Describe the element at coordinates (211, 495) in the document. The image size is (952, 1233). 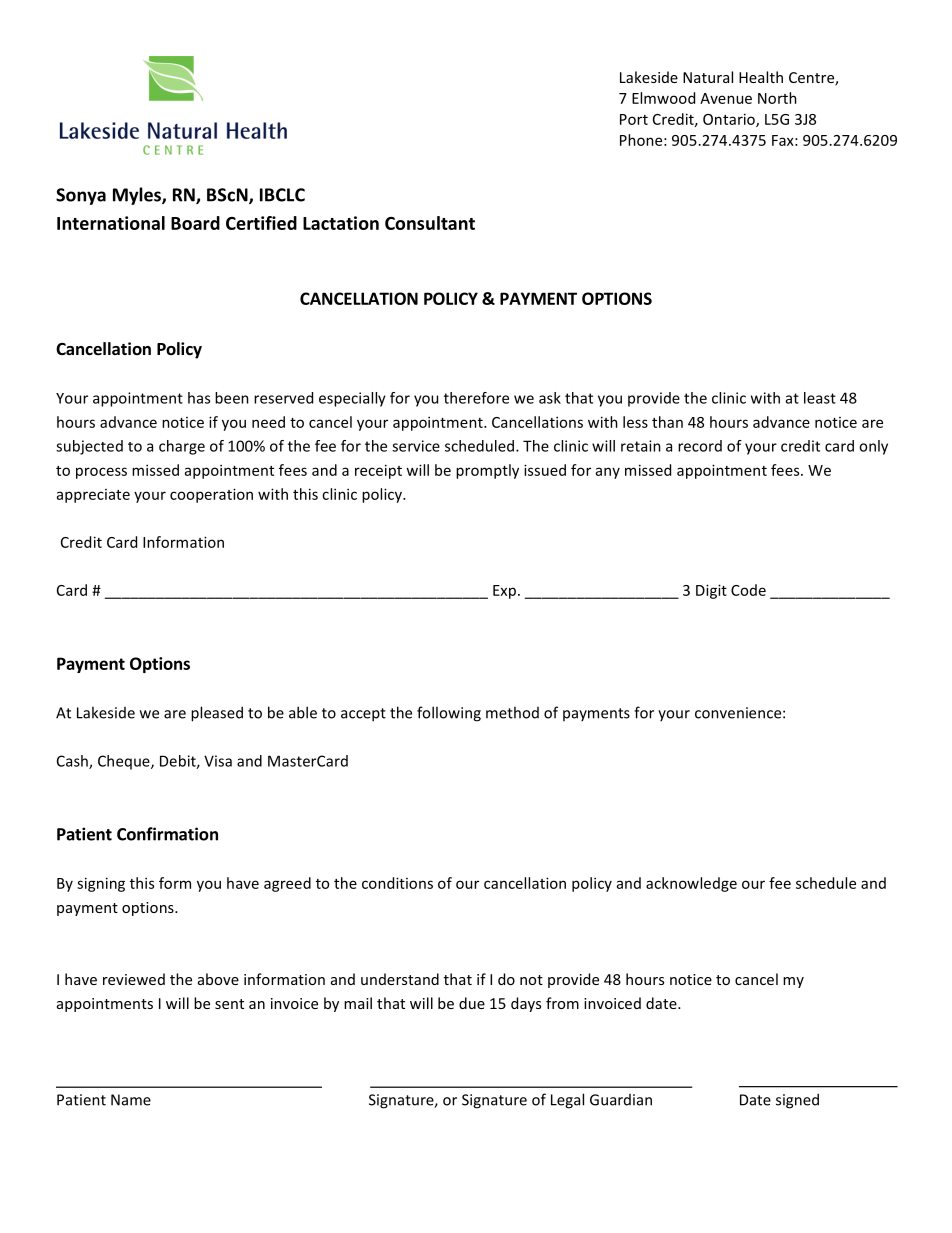
I see `cooperation` at that location.
